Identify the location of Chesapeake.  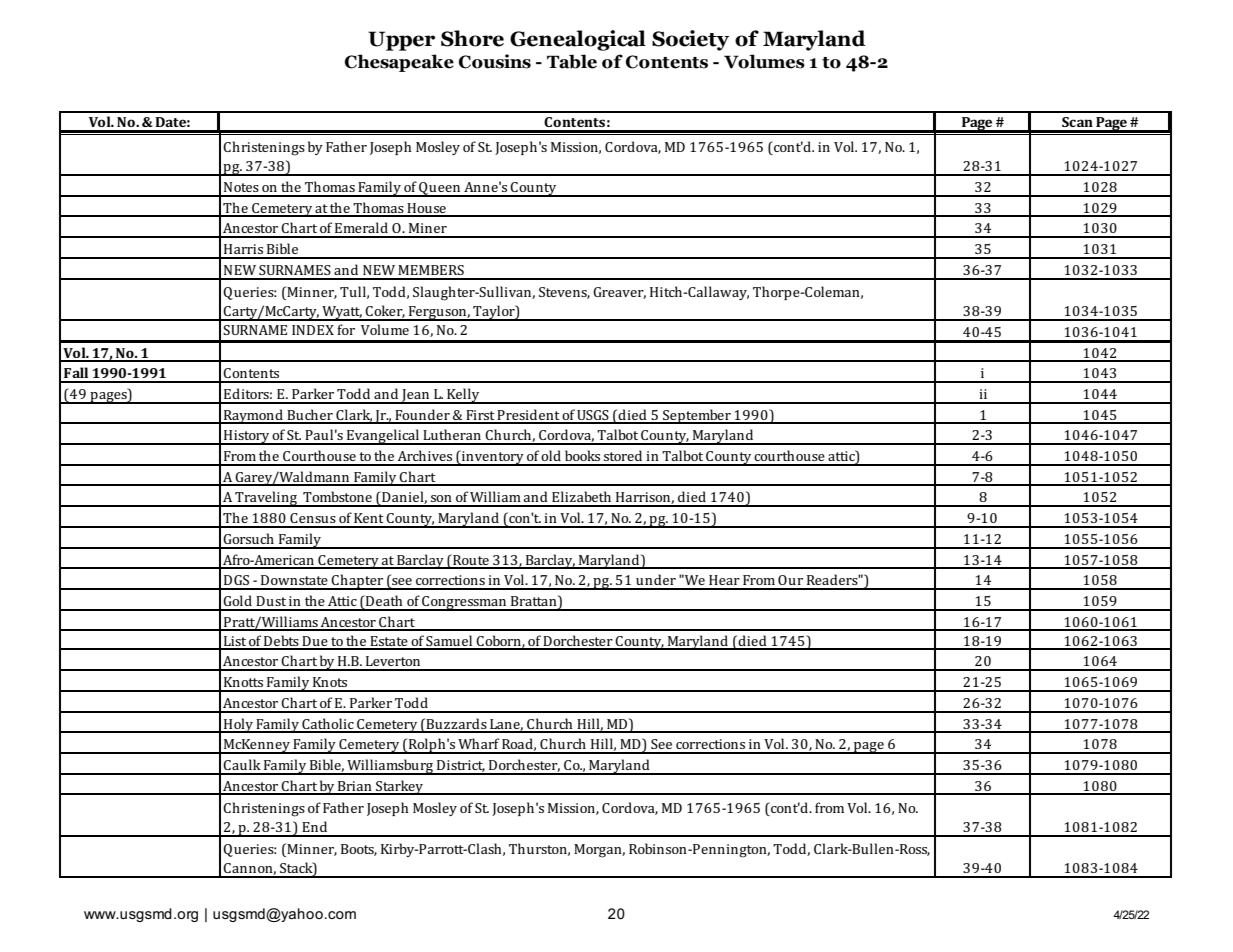
(399, 63).
